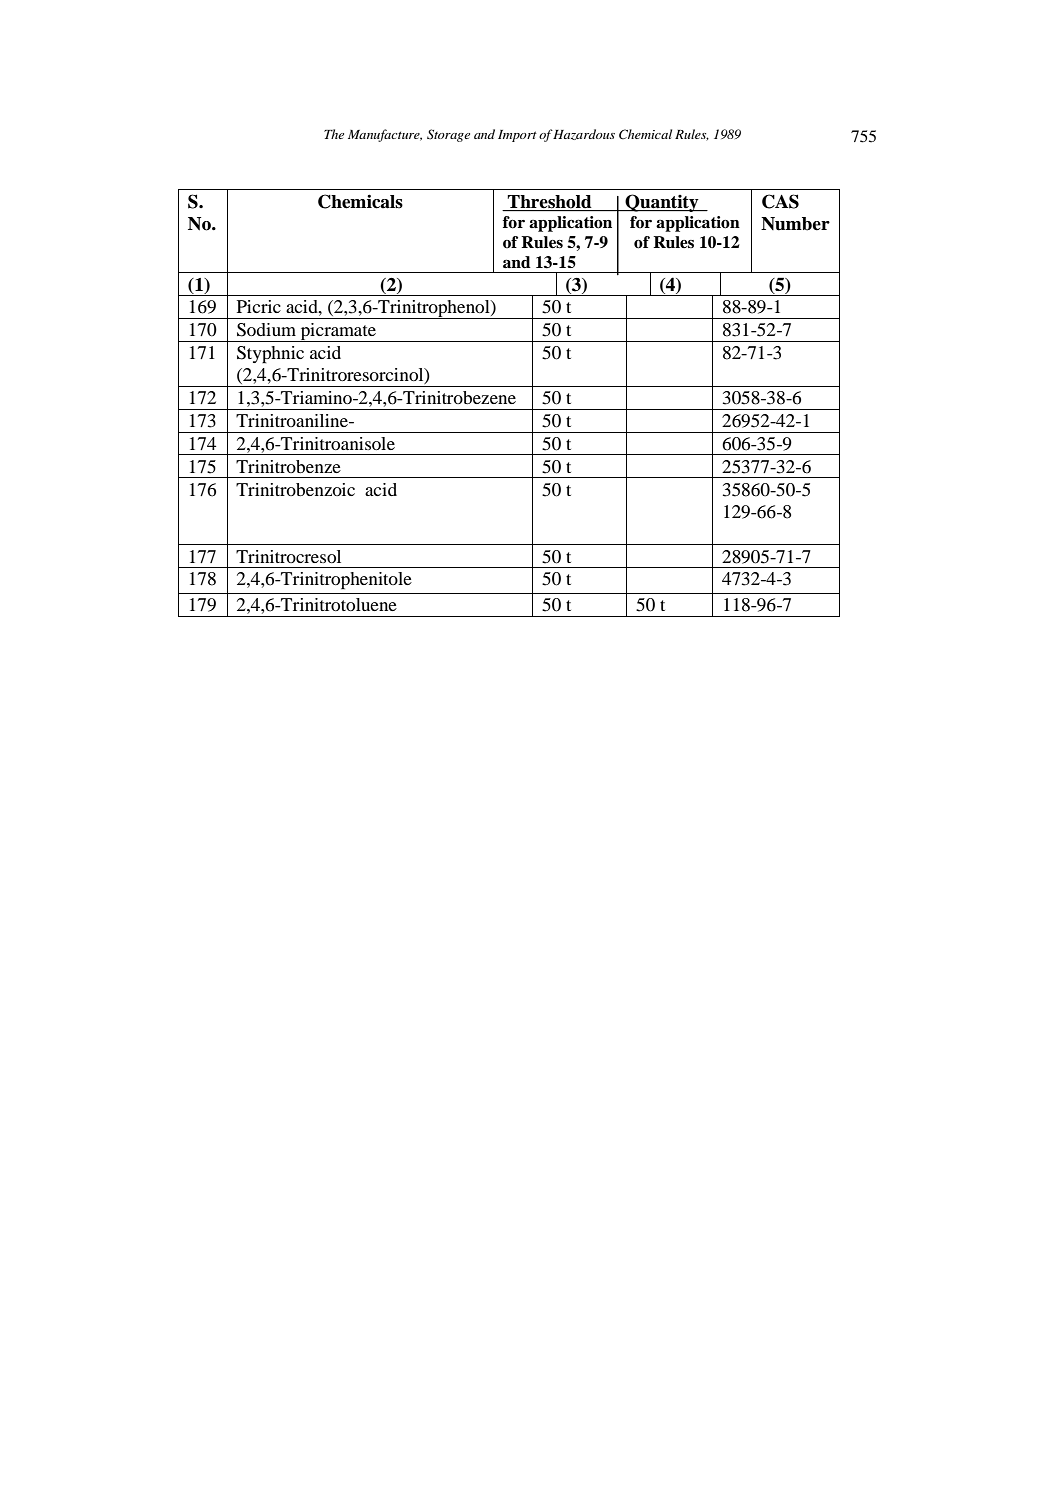  Describe the element at coordinates (662, 203) in the screenshot. I see `Quantity` at that location.
